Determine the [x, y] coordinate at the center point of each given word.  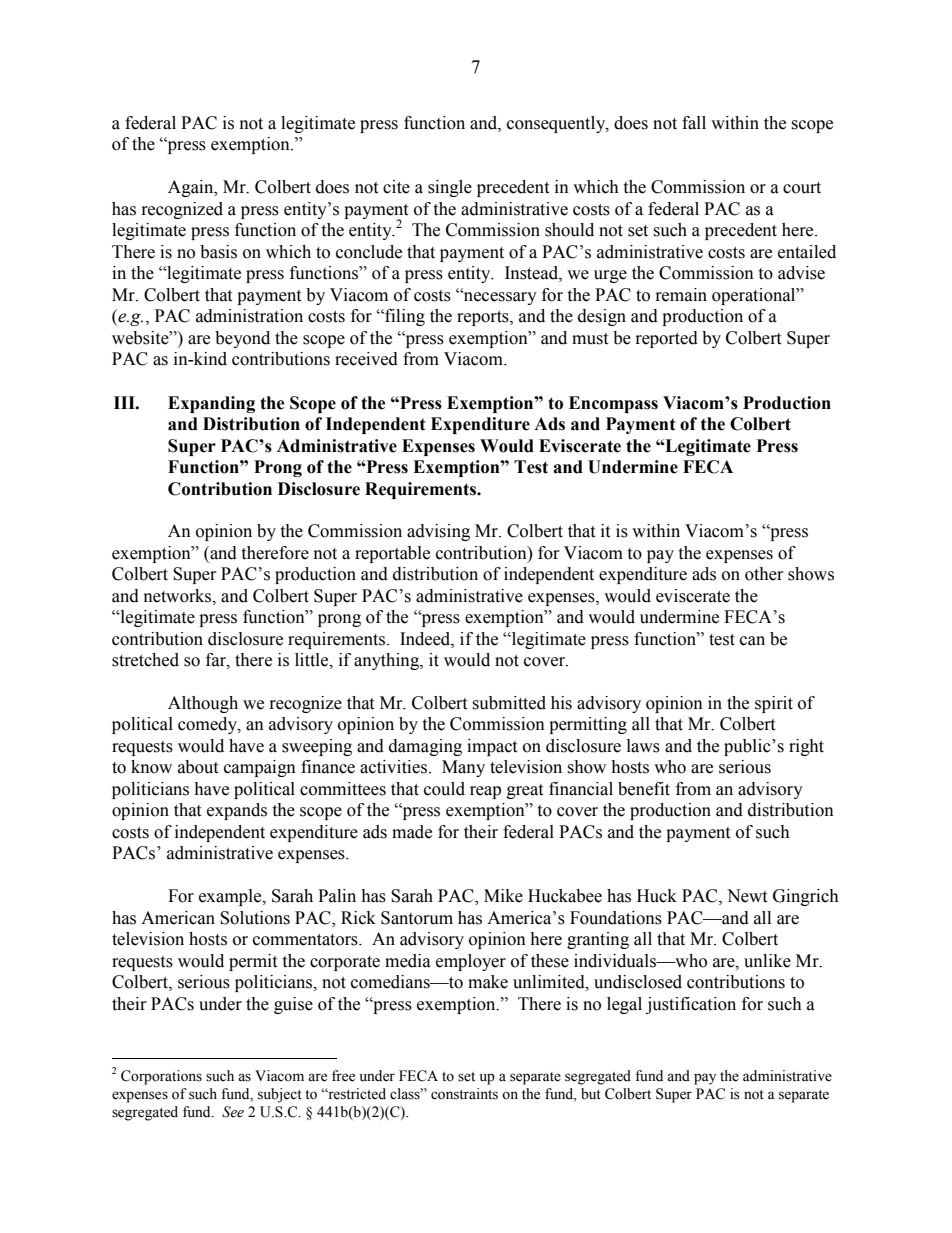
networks [179, 596]
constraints [464, 1094]
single [450, 188]
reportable [392, 554]
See [233, 1112]
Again [192, 188]
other [764, 574]
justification [691, 1005]
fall [694, 123]
